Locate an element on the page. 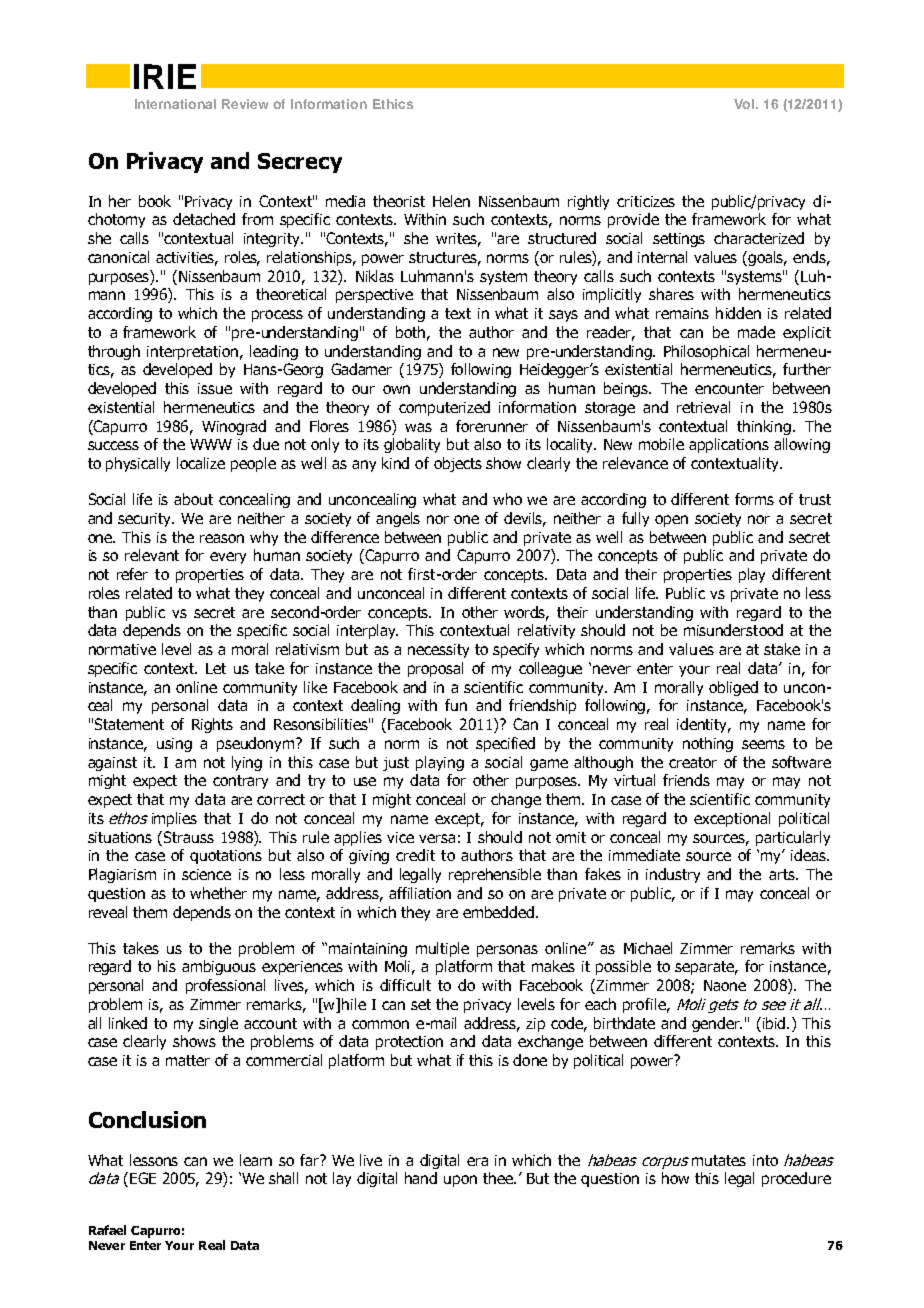 This document has width=924, height=1308. International is located at coordinates (175, 104).
